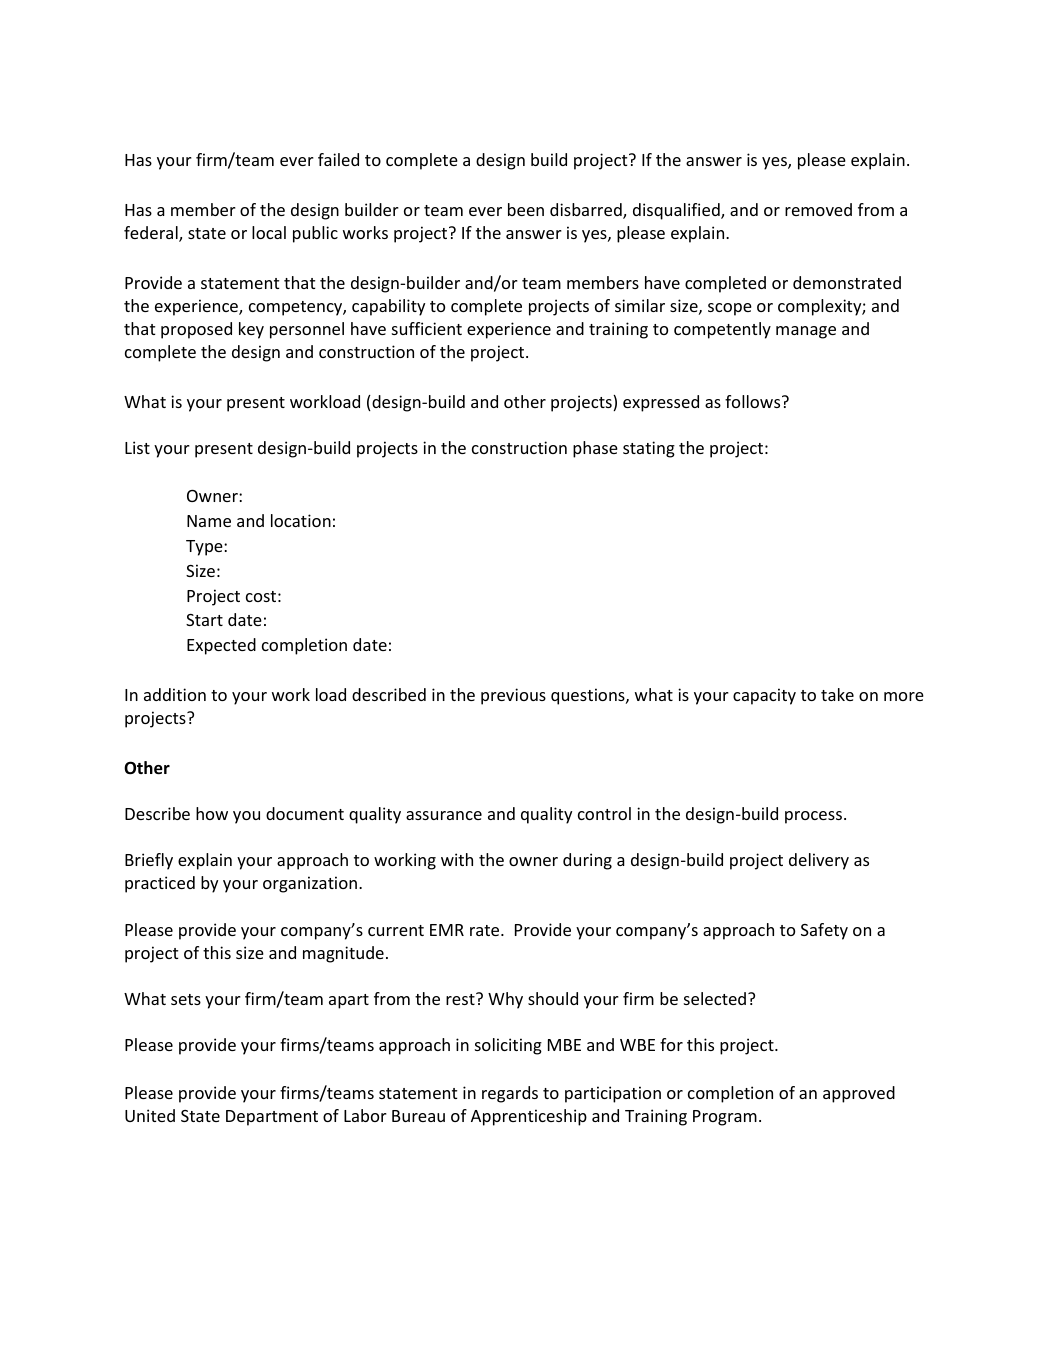 The width and height of the document is (1054, 1364). Describe the element at coordinates (209, 521) in the document. I see `Name` at that location.
